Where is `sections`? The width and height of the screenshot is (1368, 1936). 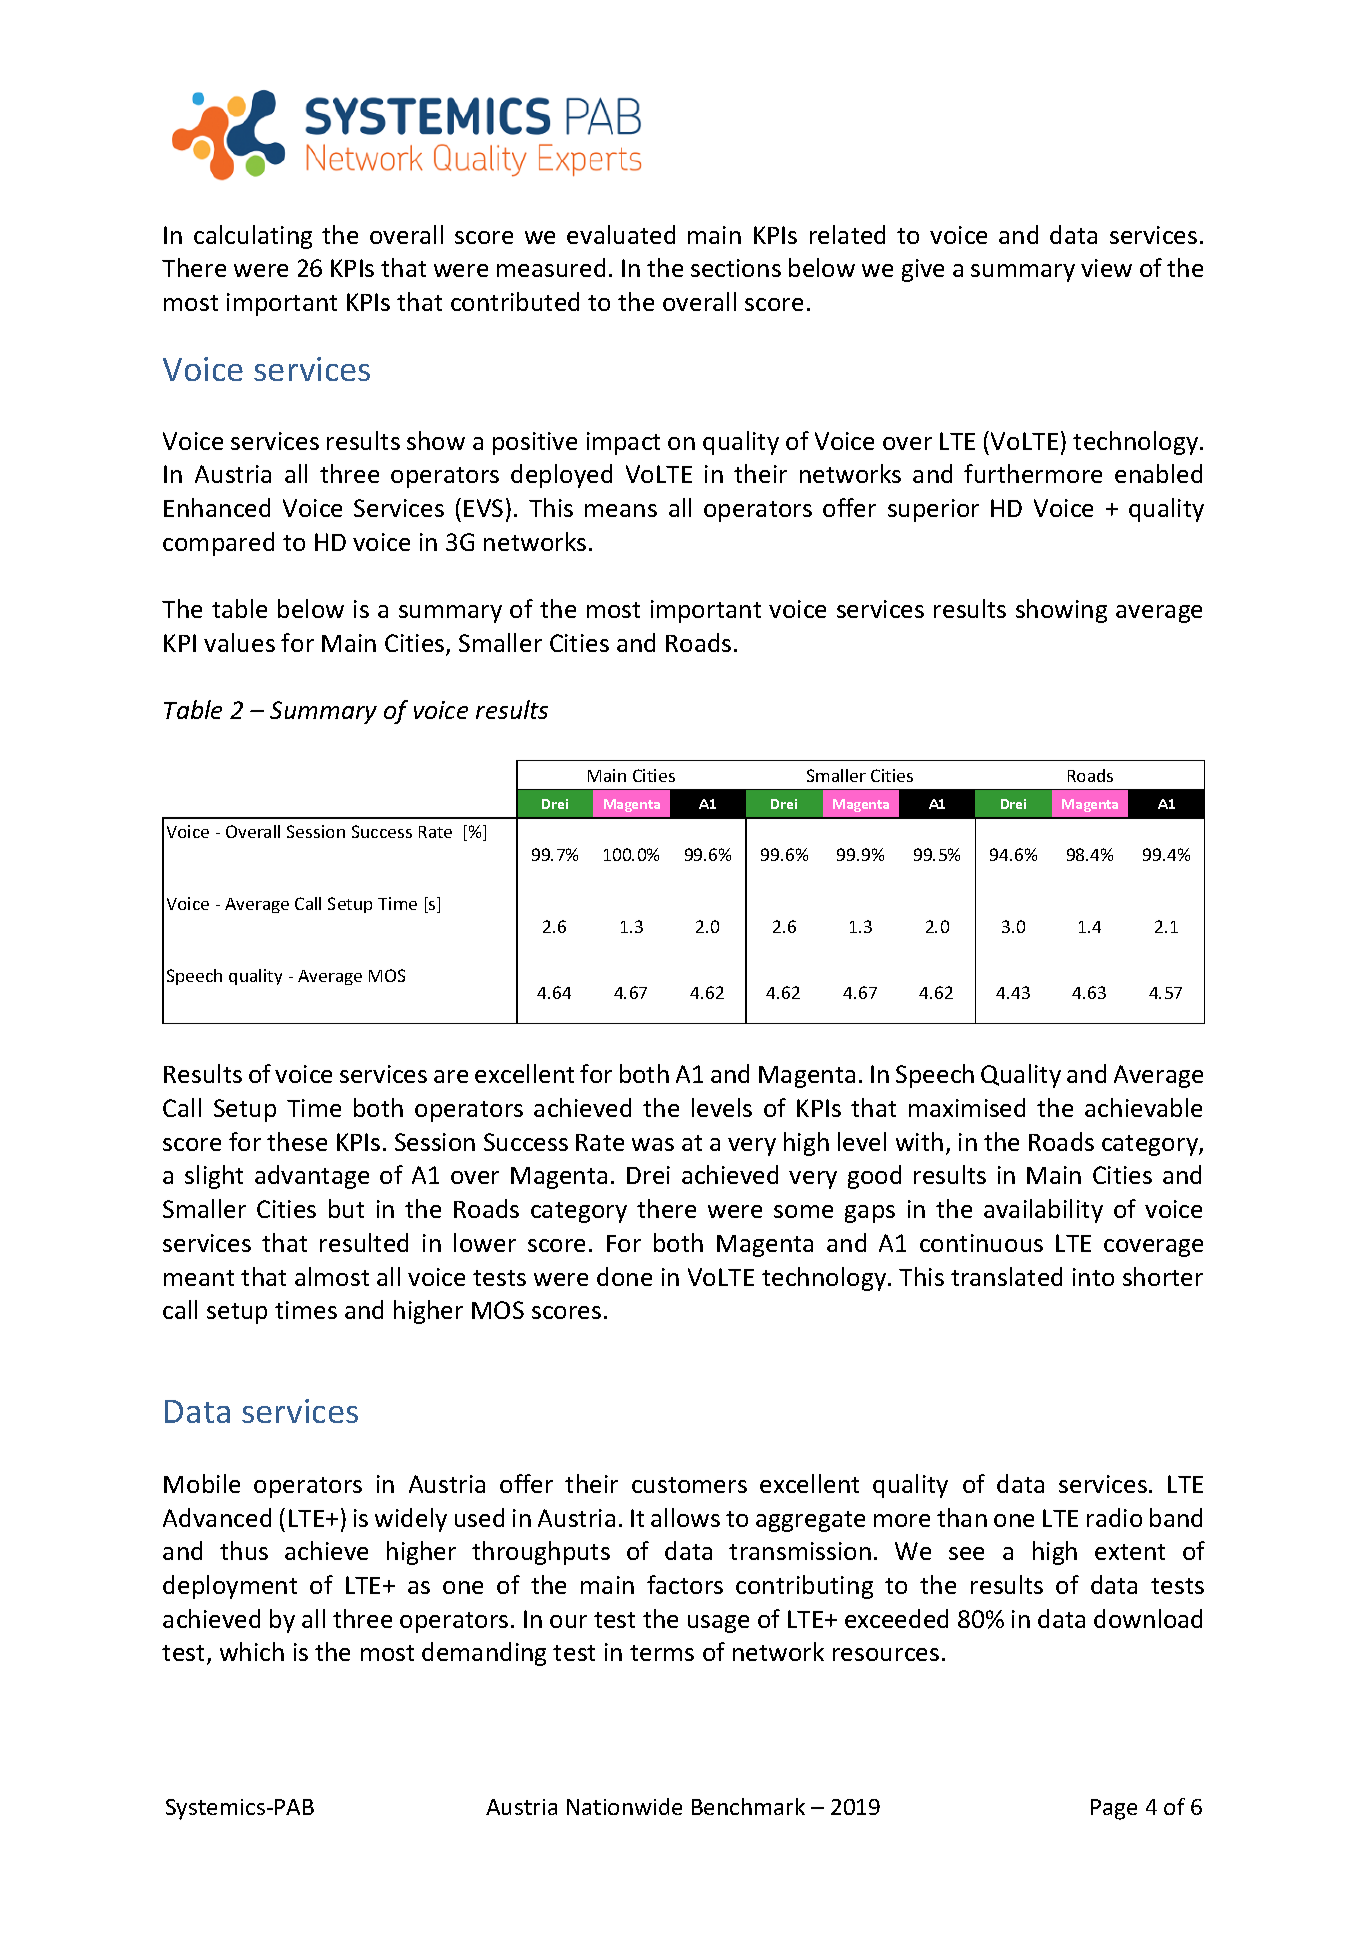 sections is located at coordinates (736, 268).
